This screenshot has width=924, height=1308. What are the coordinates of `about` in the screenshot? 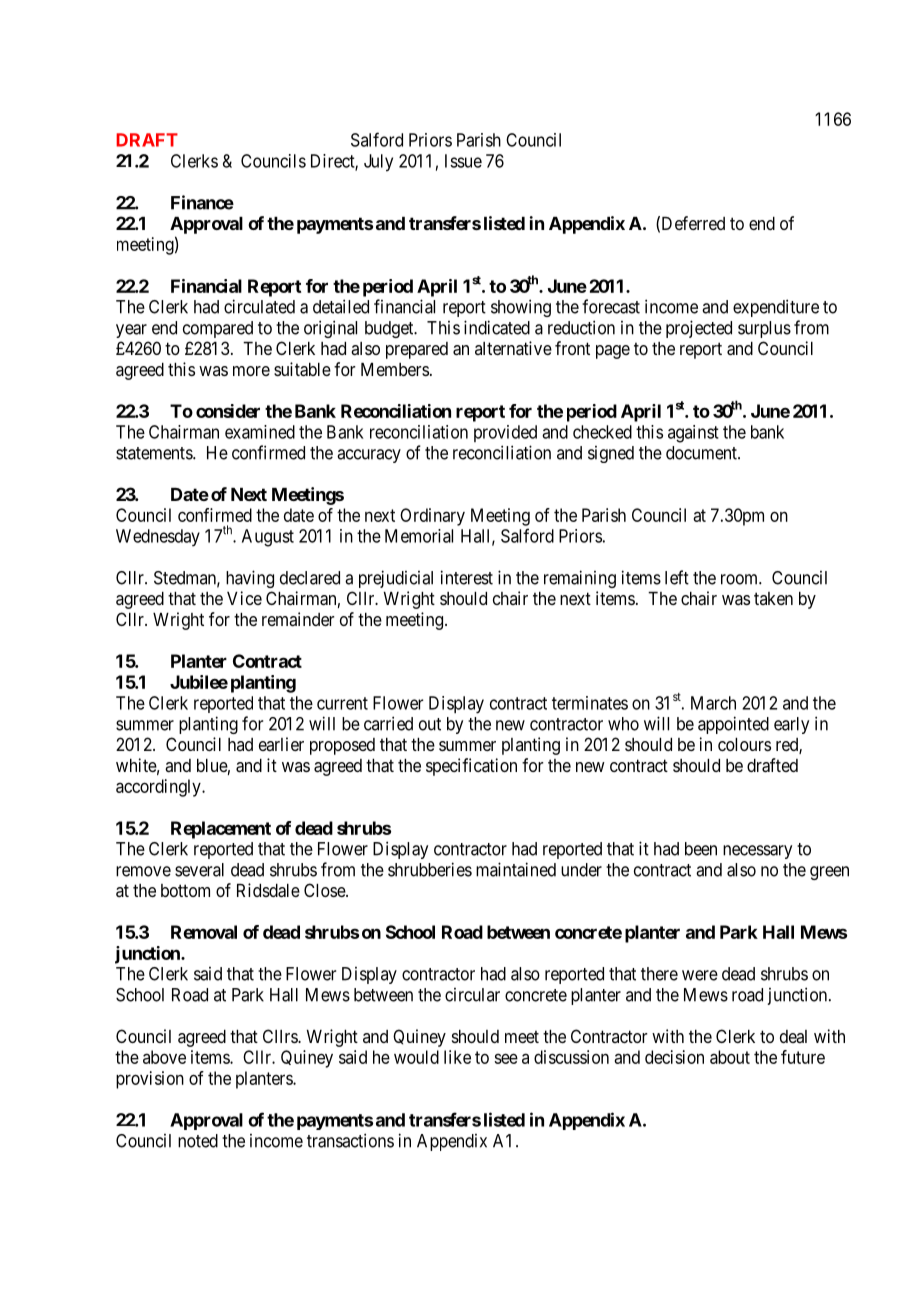 It's located at (730, 1057).
